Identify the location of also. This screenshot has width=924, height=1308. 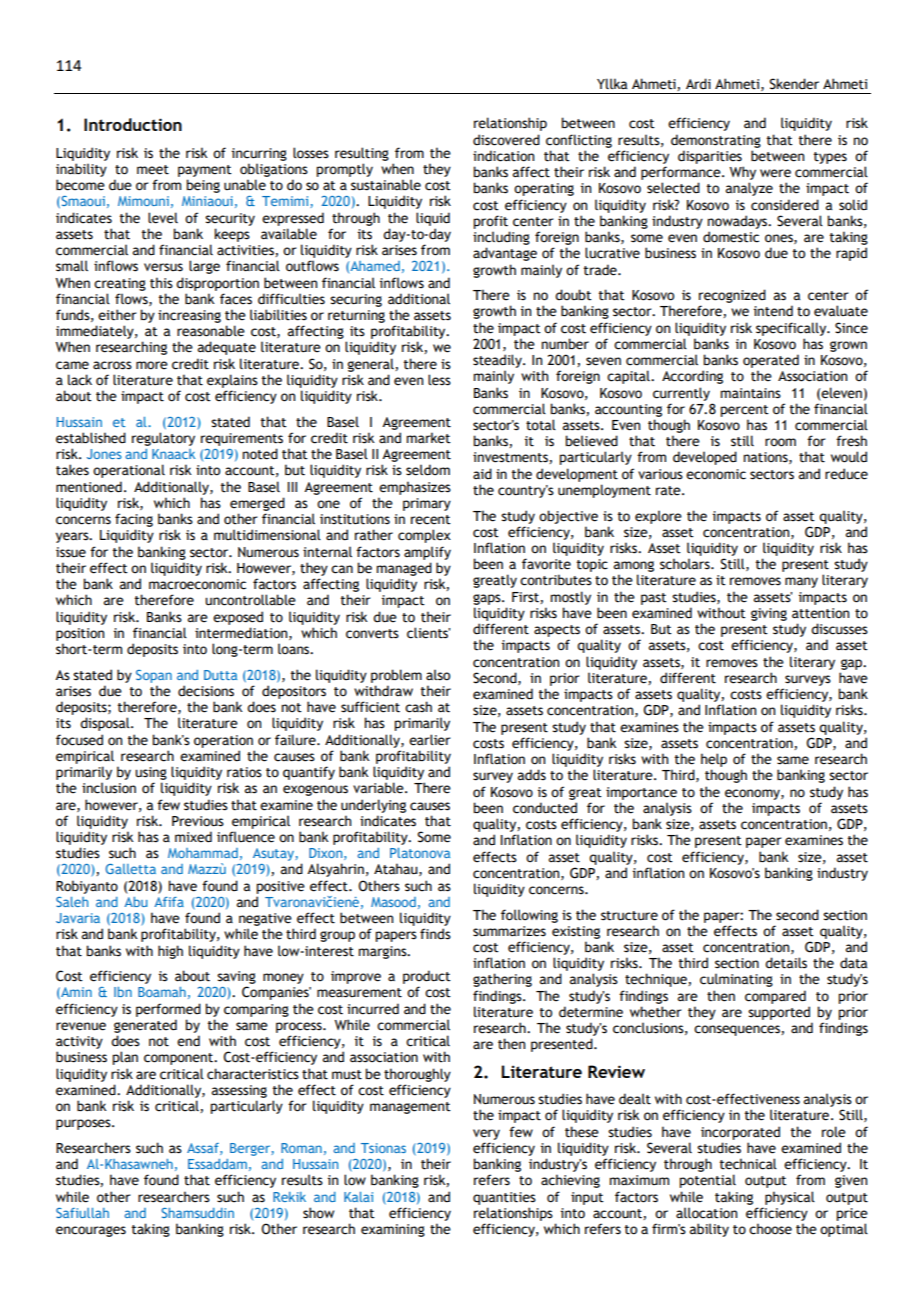
(438, 675).
